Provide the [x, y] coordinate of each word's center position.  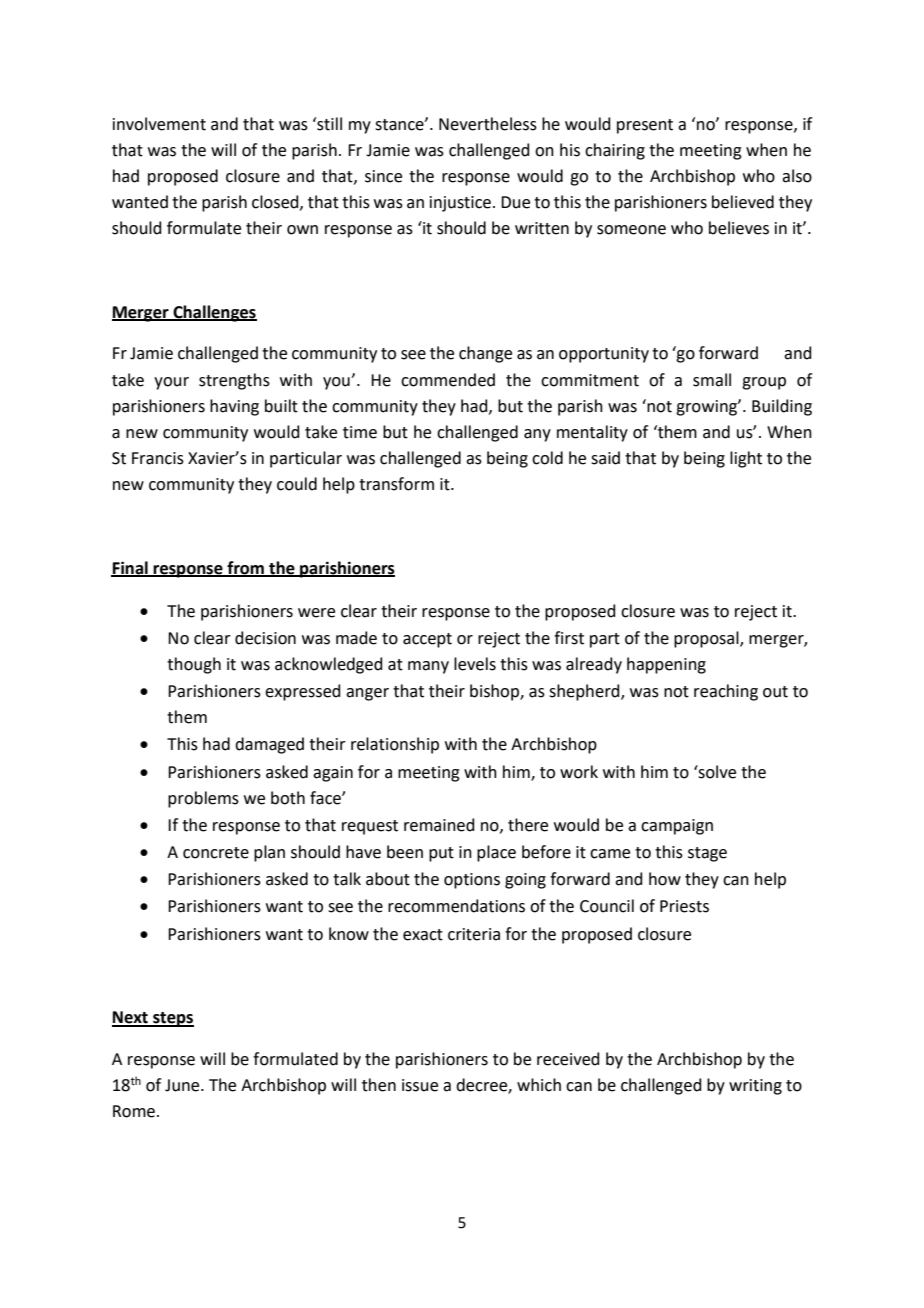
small [712, 380]
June [183, 1085]
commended [448, 380]
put [441, 854]
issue [420, 1085]
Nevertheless [488, 124]
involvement [159, 124]
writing [755, 1087]
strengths [234, 381]
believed [743, 202]
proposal [707, 639]
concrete [216, 853]
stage [707, 854]
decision [265, 638]
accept [427, 640]
